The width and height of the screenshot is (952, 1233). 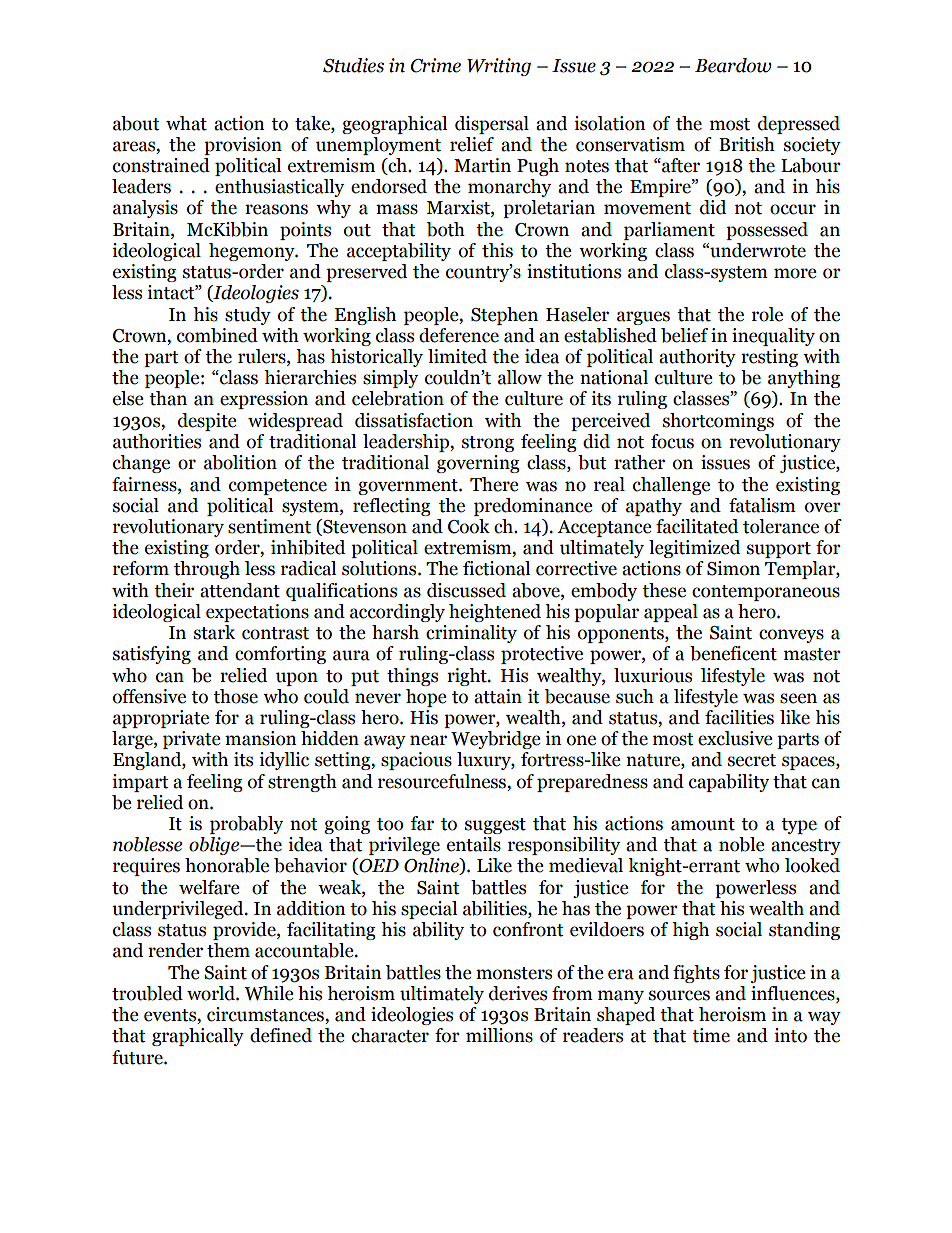 What do you see at coordinates (497, 250) in the screenshot?
I see `this` at bounding box center [497, 250].
